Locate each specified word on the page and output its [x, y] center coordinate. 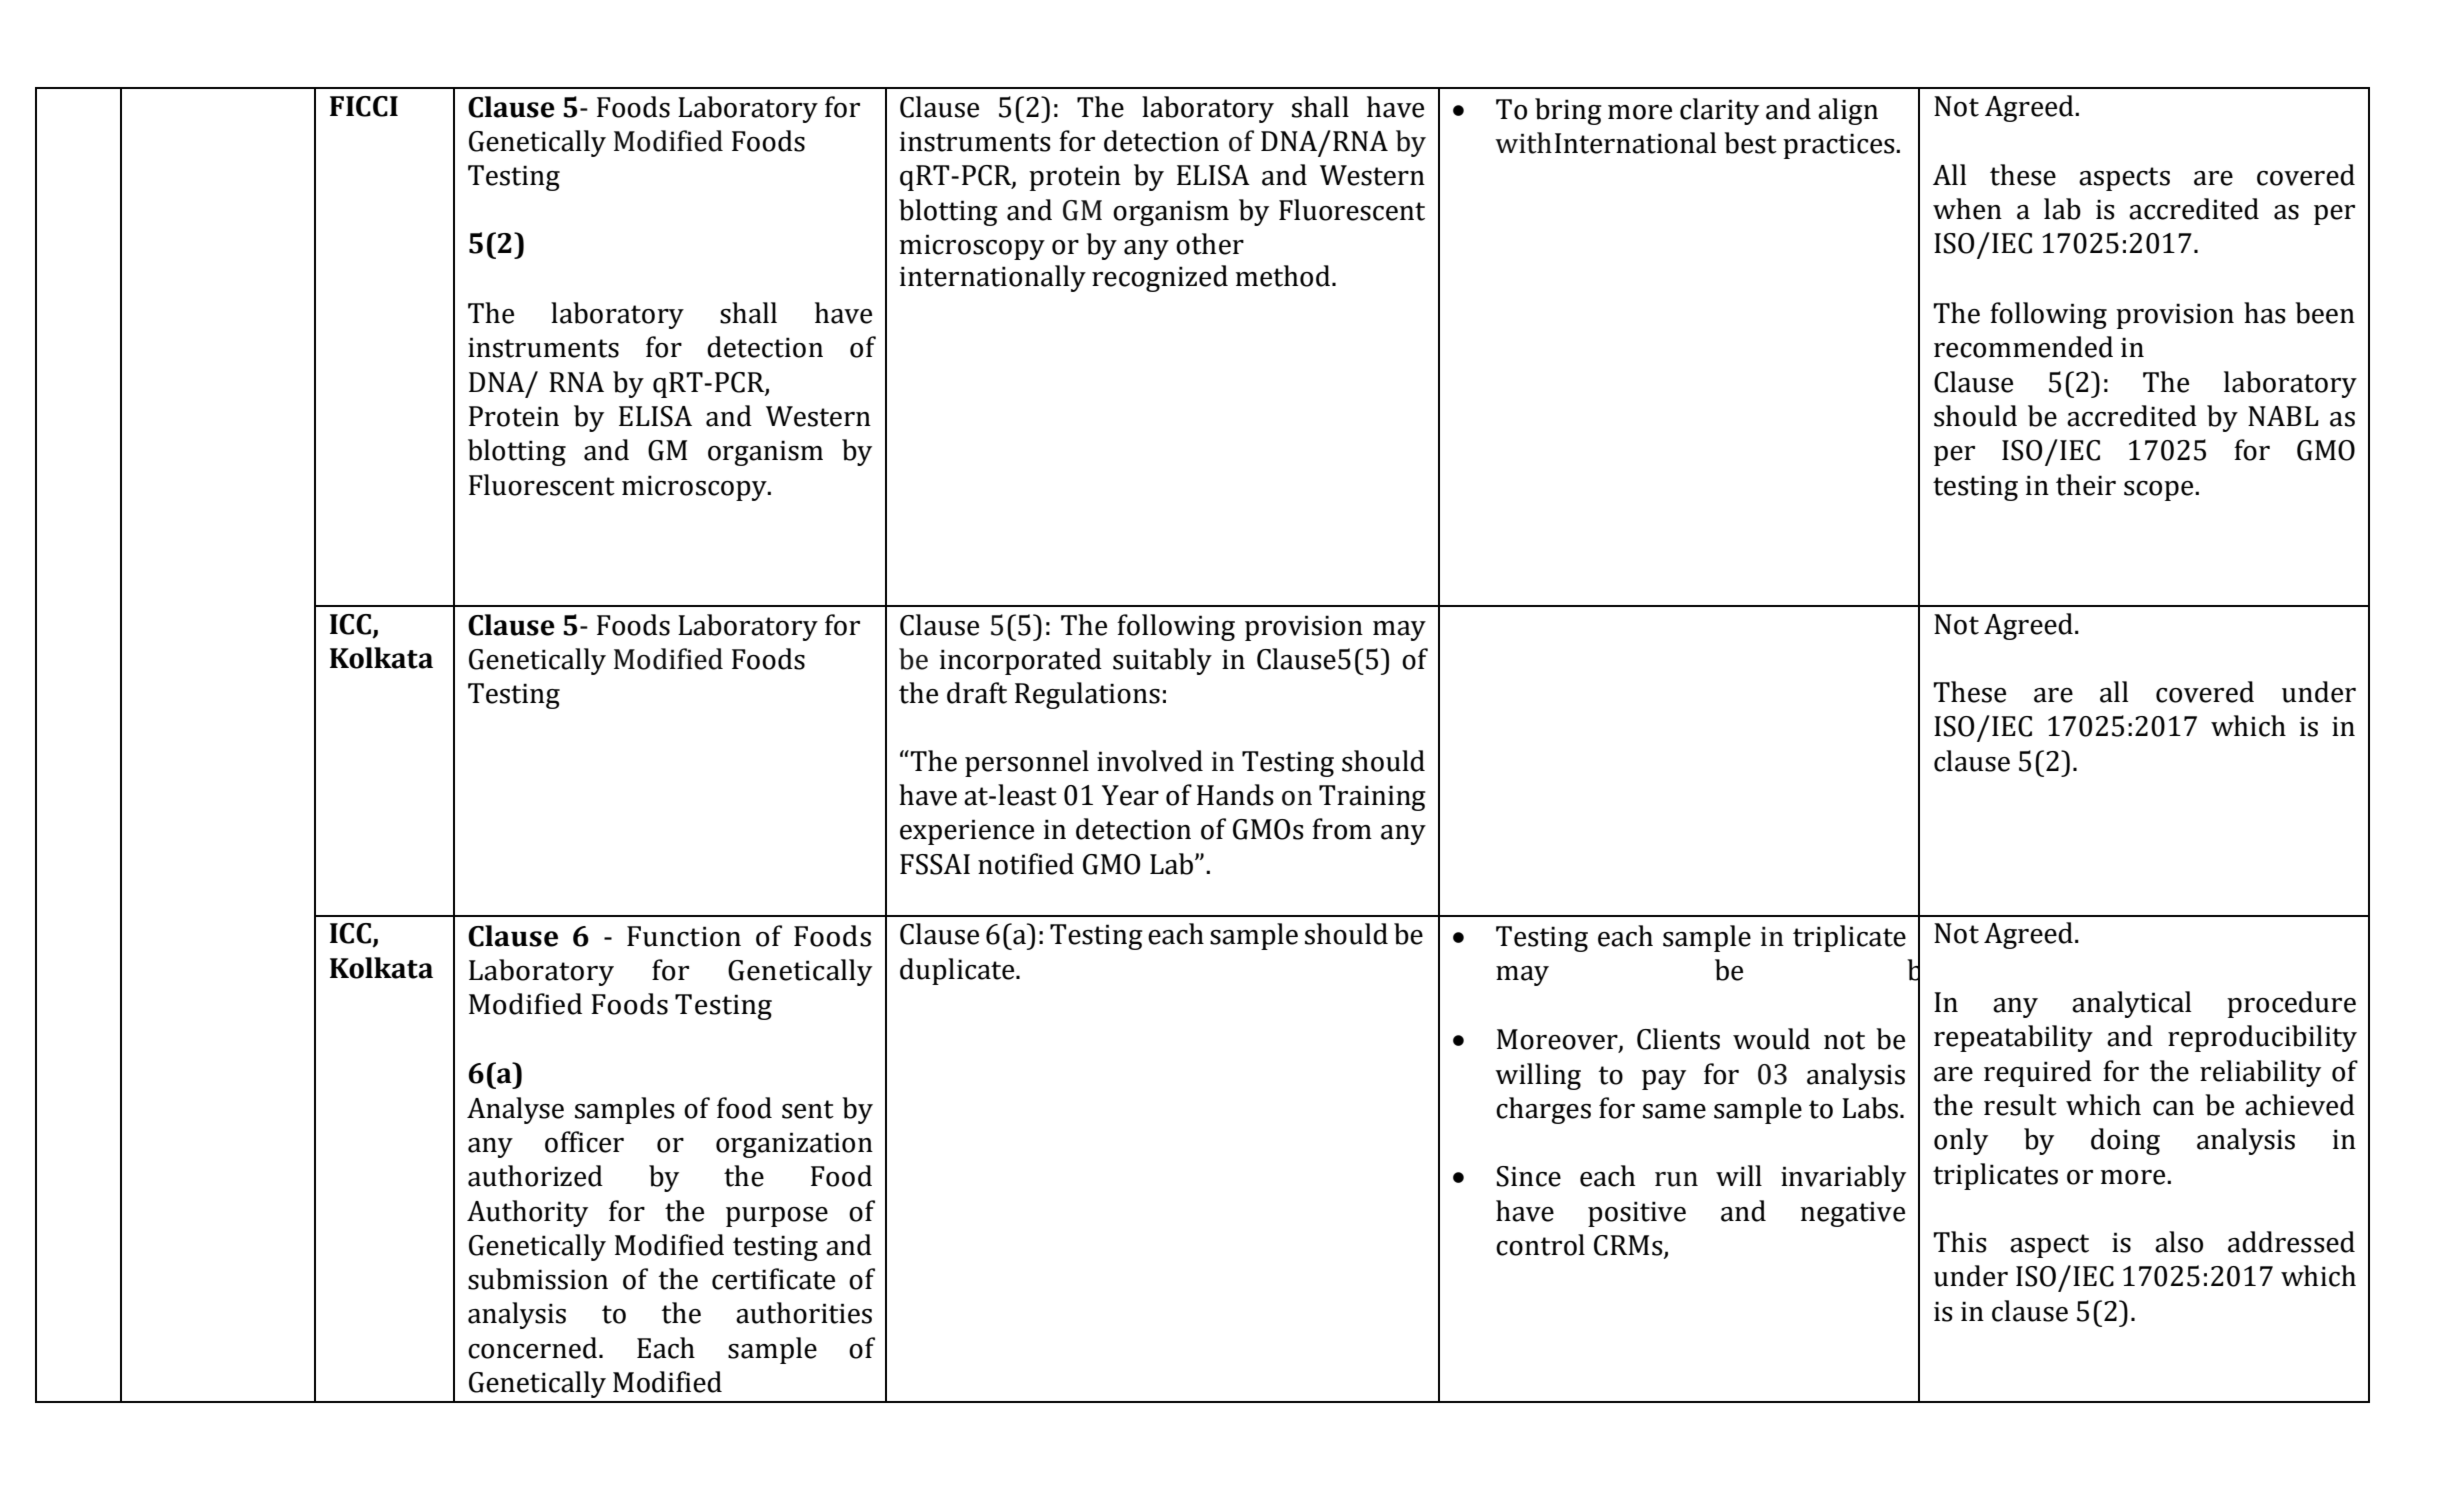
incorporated [1021, 661]
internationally [993, 278]
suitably [1162, 661]
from [1342, 829]
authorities [804, 1313]
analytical [2131, 1004]
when [1967, 209]
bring [1568, 111]
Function [684, 936]
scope [2160, 491]
